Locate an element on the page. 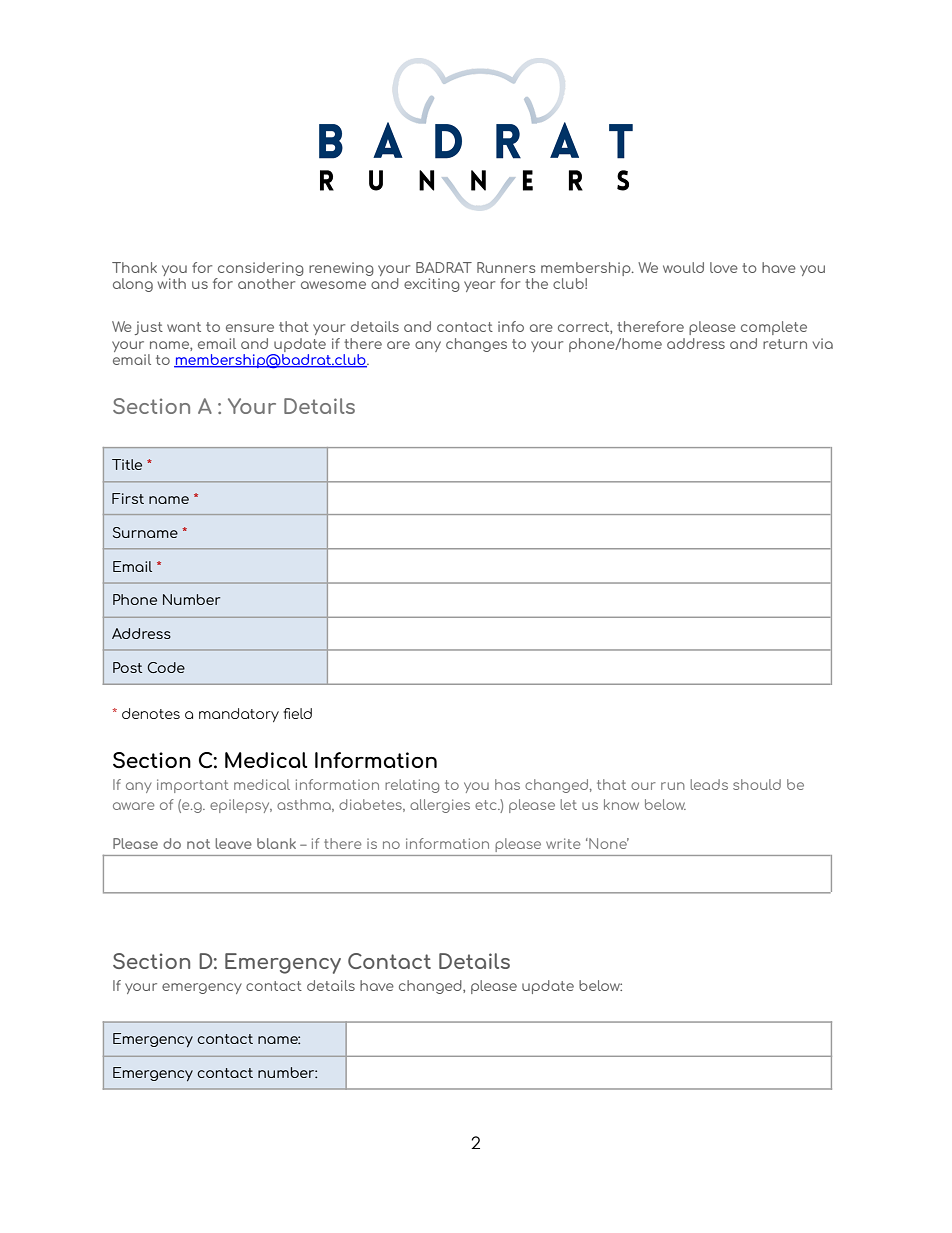  field is located at coordinates (297, 713).
